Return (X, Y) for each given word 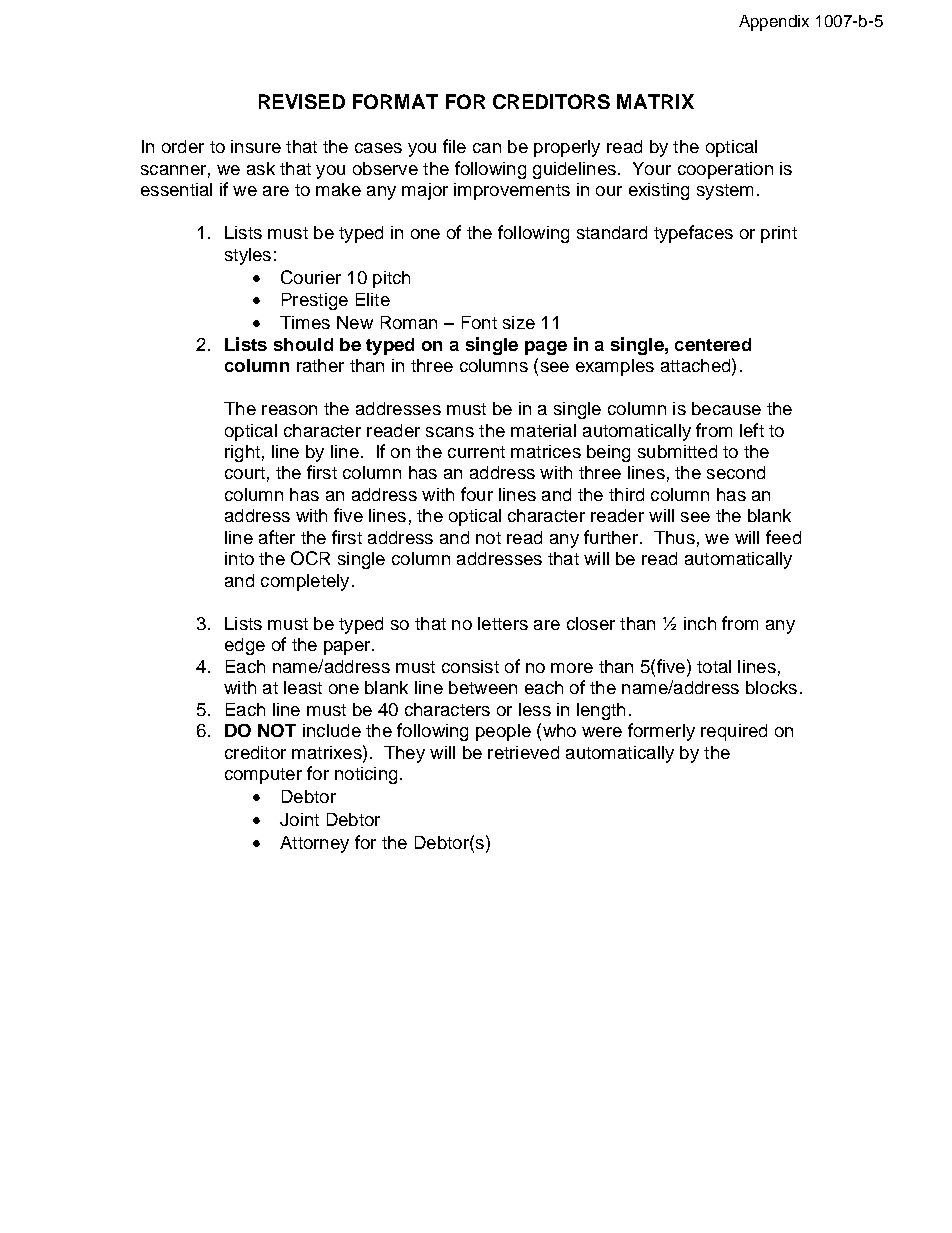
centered (713, 344)
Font (479, 322)
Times (305, 322)
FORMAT (395, 101)
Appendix (774, 23)
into (239, 558)
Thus (674, 537)
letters (503, 623)
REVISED (302, 101)
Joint (299, 819)
